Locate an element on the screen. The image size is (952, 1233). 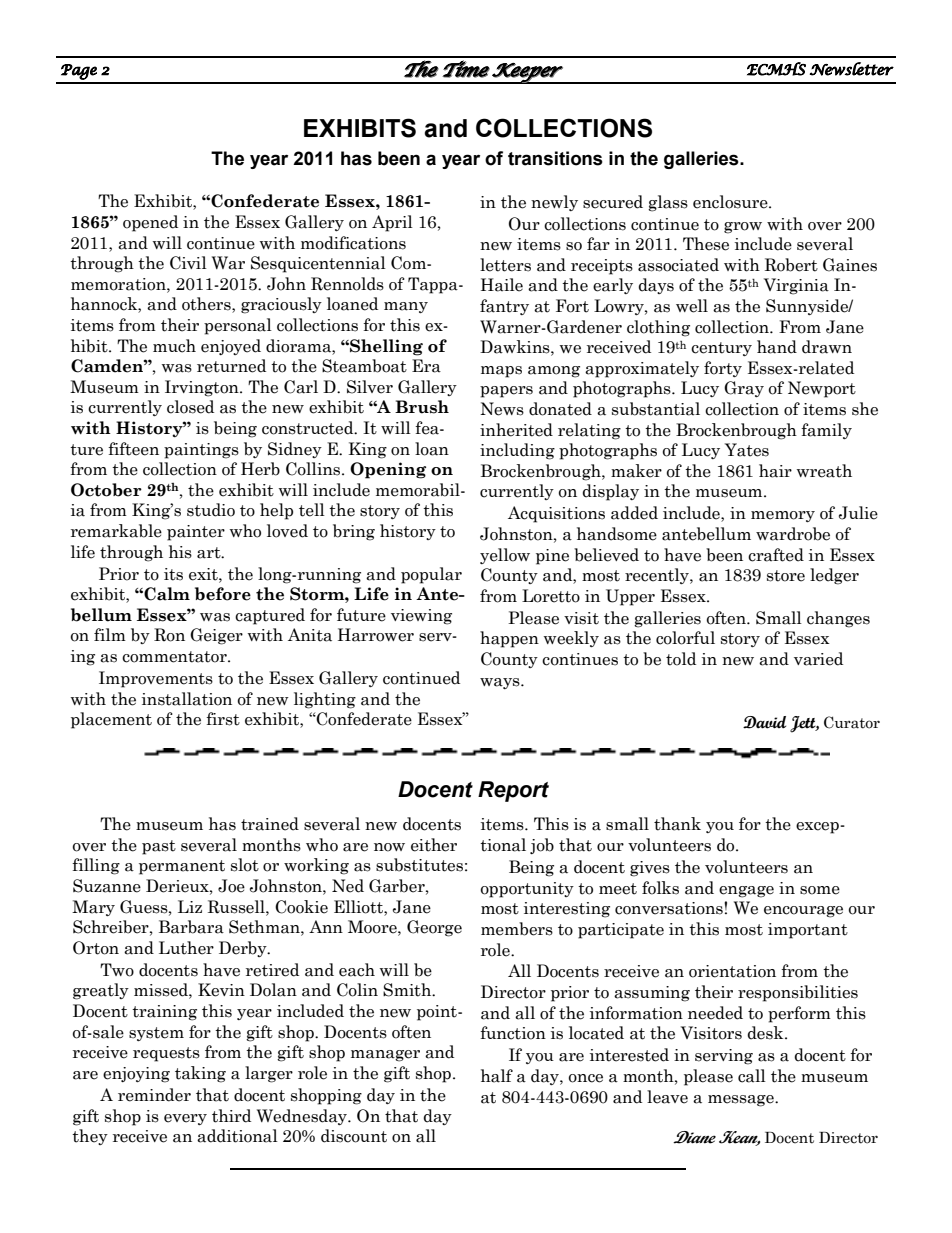
commentator is located at coordinates (175, 657).
